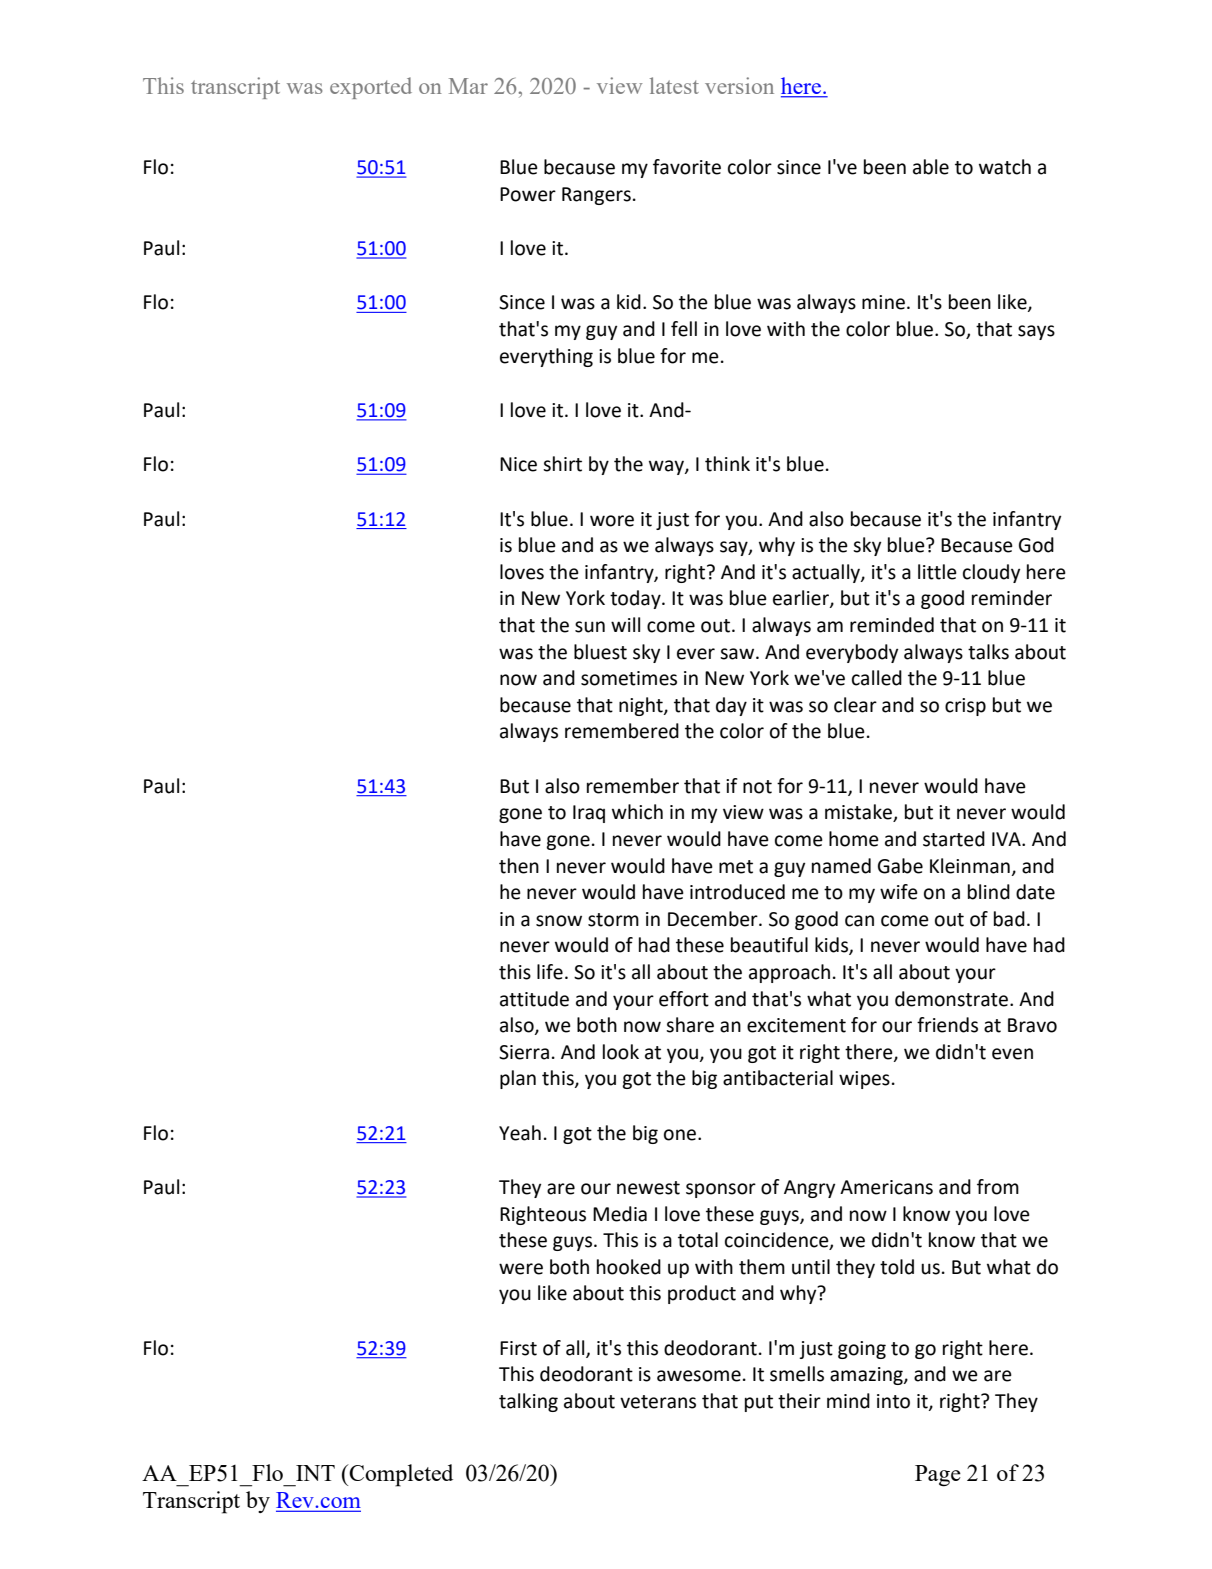  What do you see at coordinates (738, 654) in the page?
I see `saw` at bounding box center [738, 654].
